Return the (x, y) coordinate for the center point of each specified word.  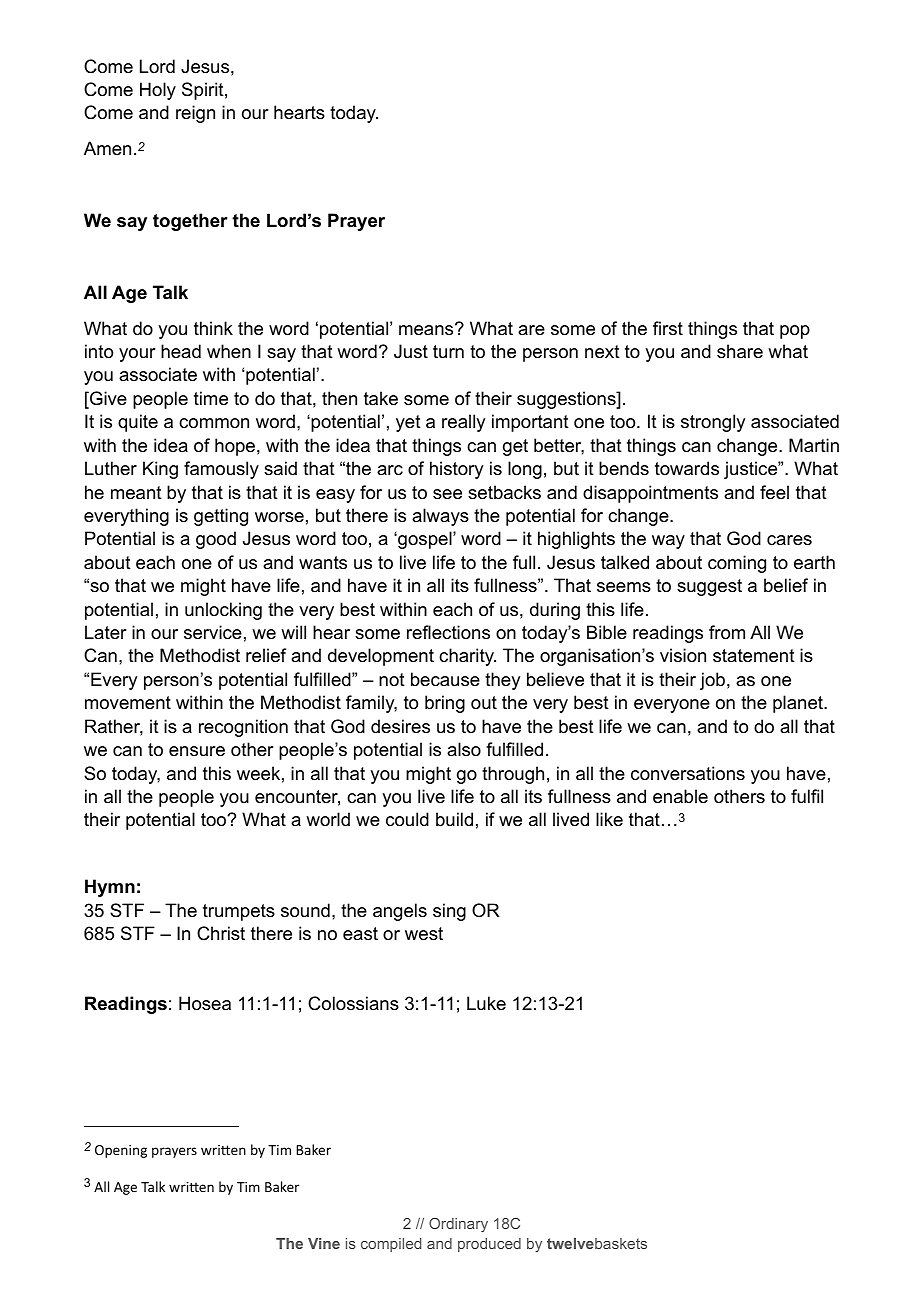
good (216, 540)
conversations (688, 773)
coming (737, 564)
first (668, 328)
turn (448, 352)
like (609, 819)
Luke (486, 1003)
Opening (121, 1151)
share (740, 351)
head (181, 351)
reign (195, 114)
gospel (425, 540)
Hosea (205, 1003)
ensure (197, 751)
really (463, 423)
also (464, 749)
